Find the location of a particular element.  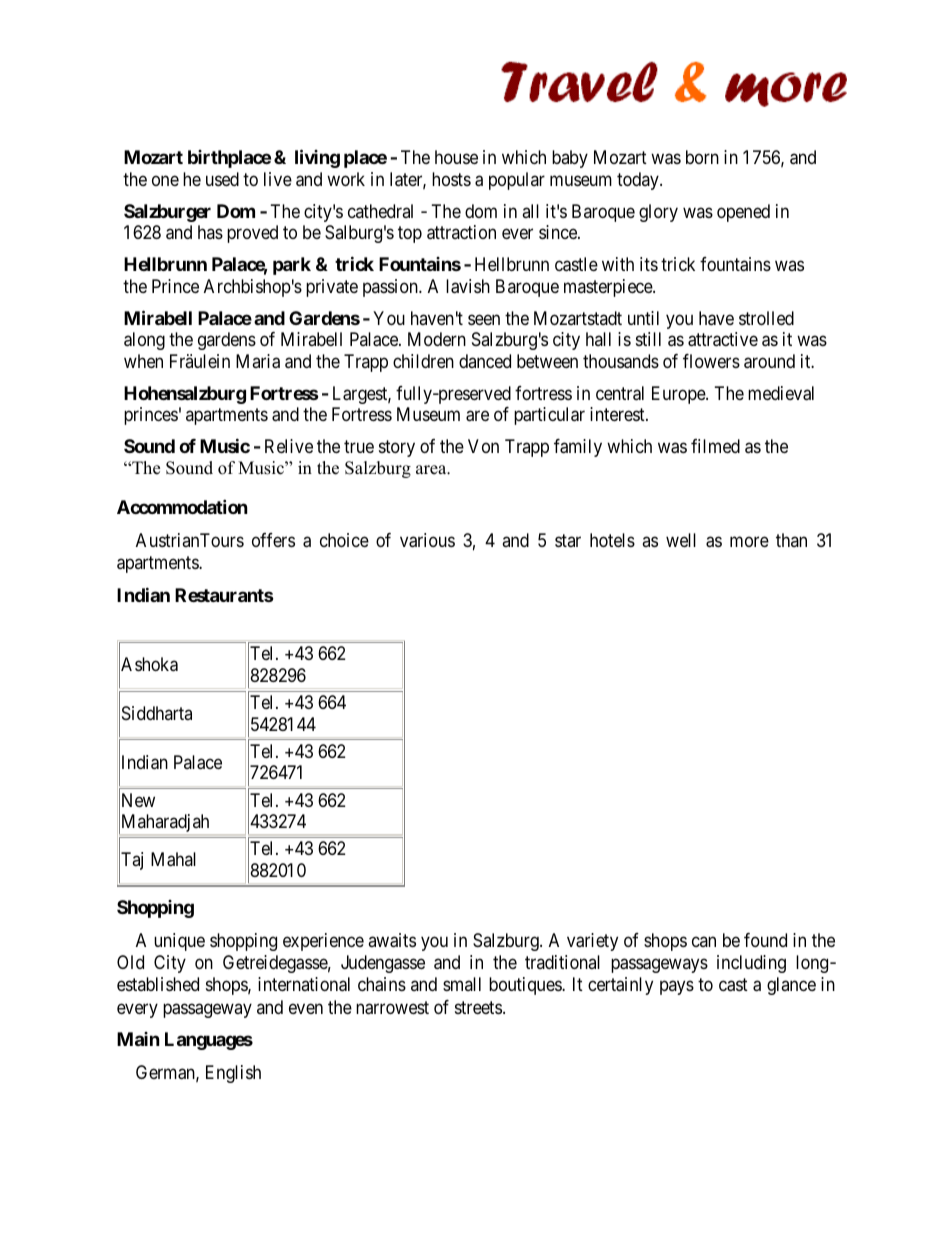

Mahal is located at coordinates (173, 859).
